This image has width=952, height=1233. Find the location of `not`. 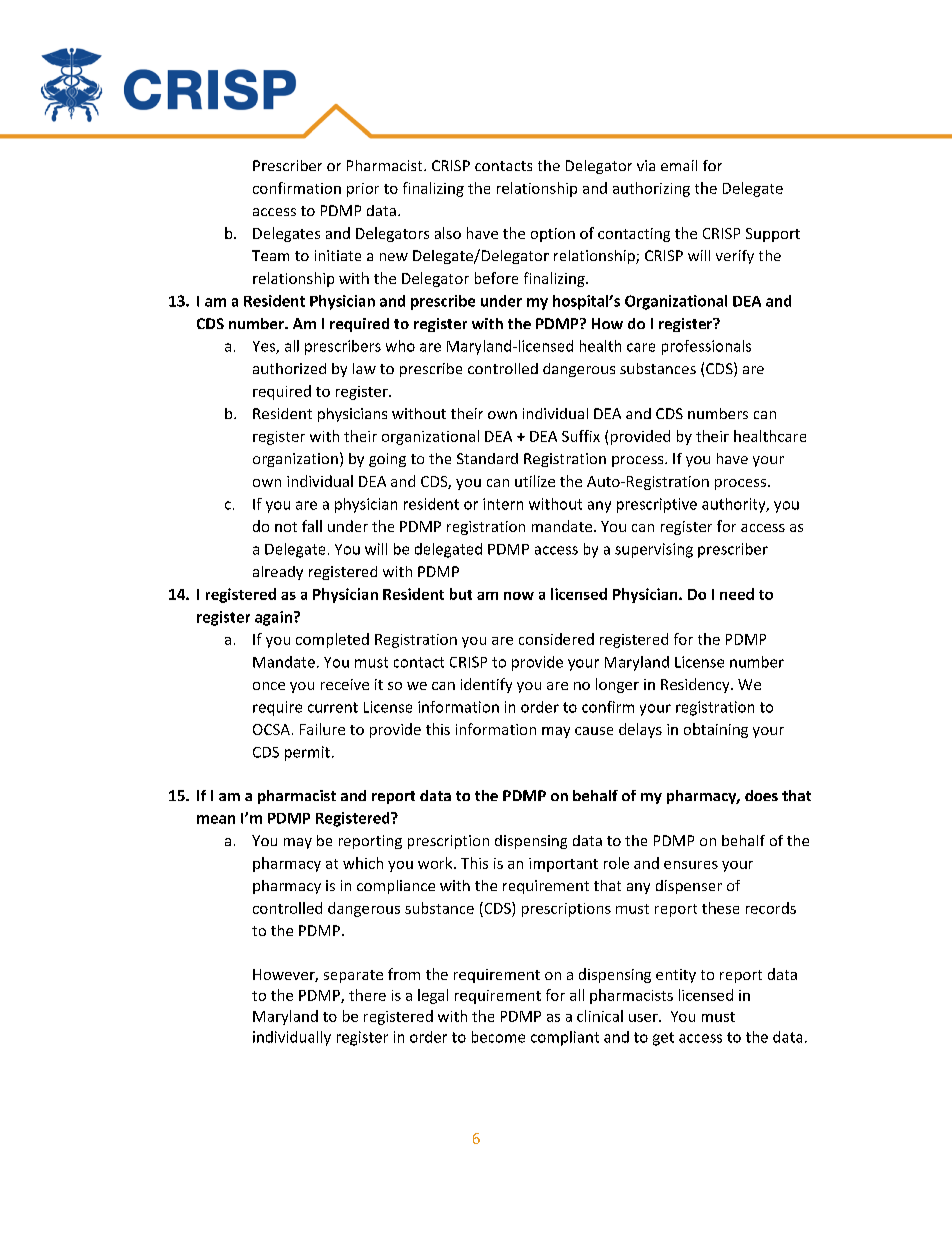

not is located at coordinates (286, 527).
